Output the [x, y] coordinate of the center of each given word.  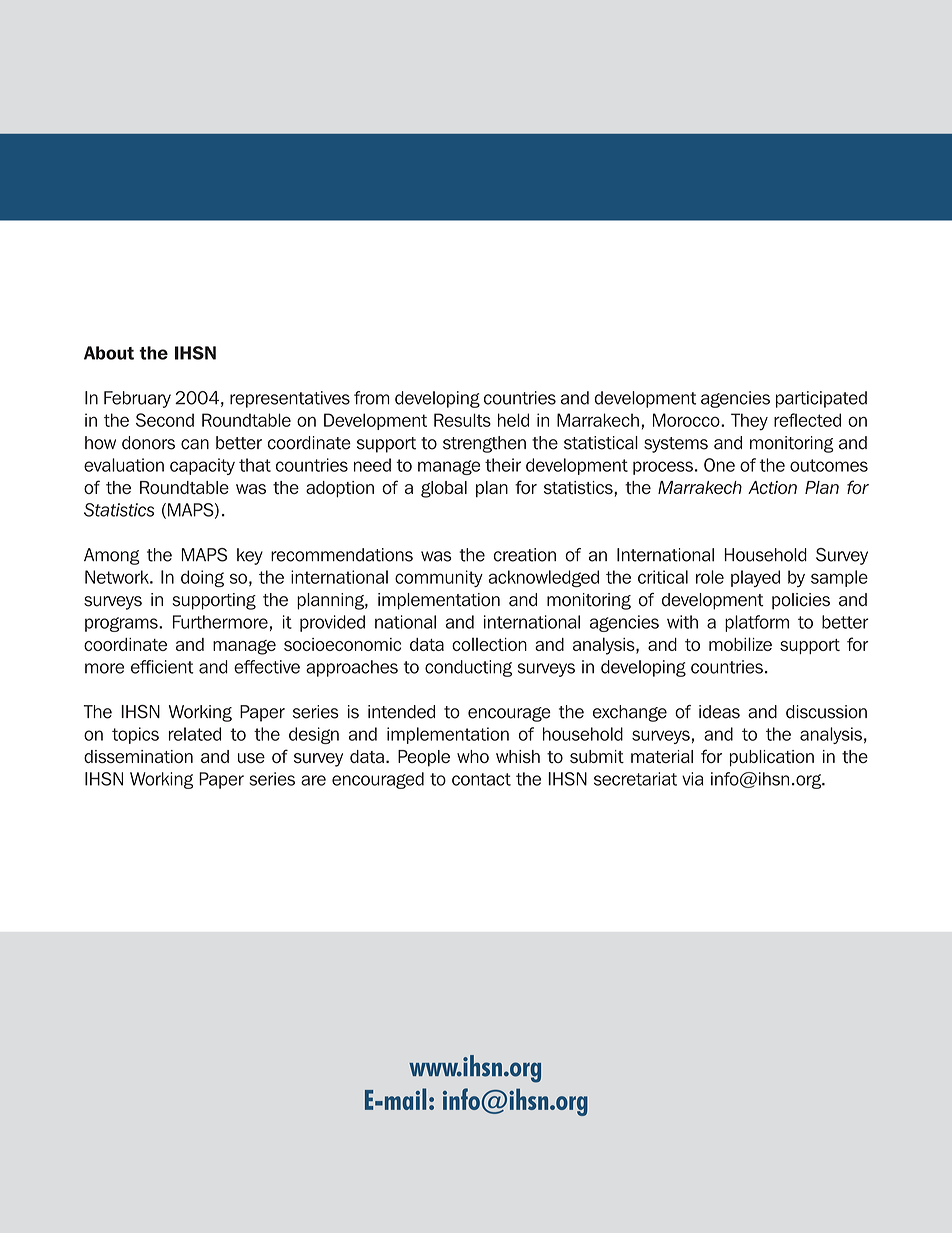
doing [202, 578]
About [109, 353]
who [473, 757]
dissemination [138, 757]
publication [772, 758]
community [439, 578]
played [755, 578]
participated [821, 399]
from [371, 398]
